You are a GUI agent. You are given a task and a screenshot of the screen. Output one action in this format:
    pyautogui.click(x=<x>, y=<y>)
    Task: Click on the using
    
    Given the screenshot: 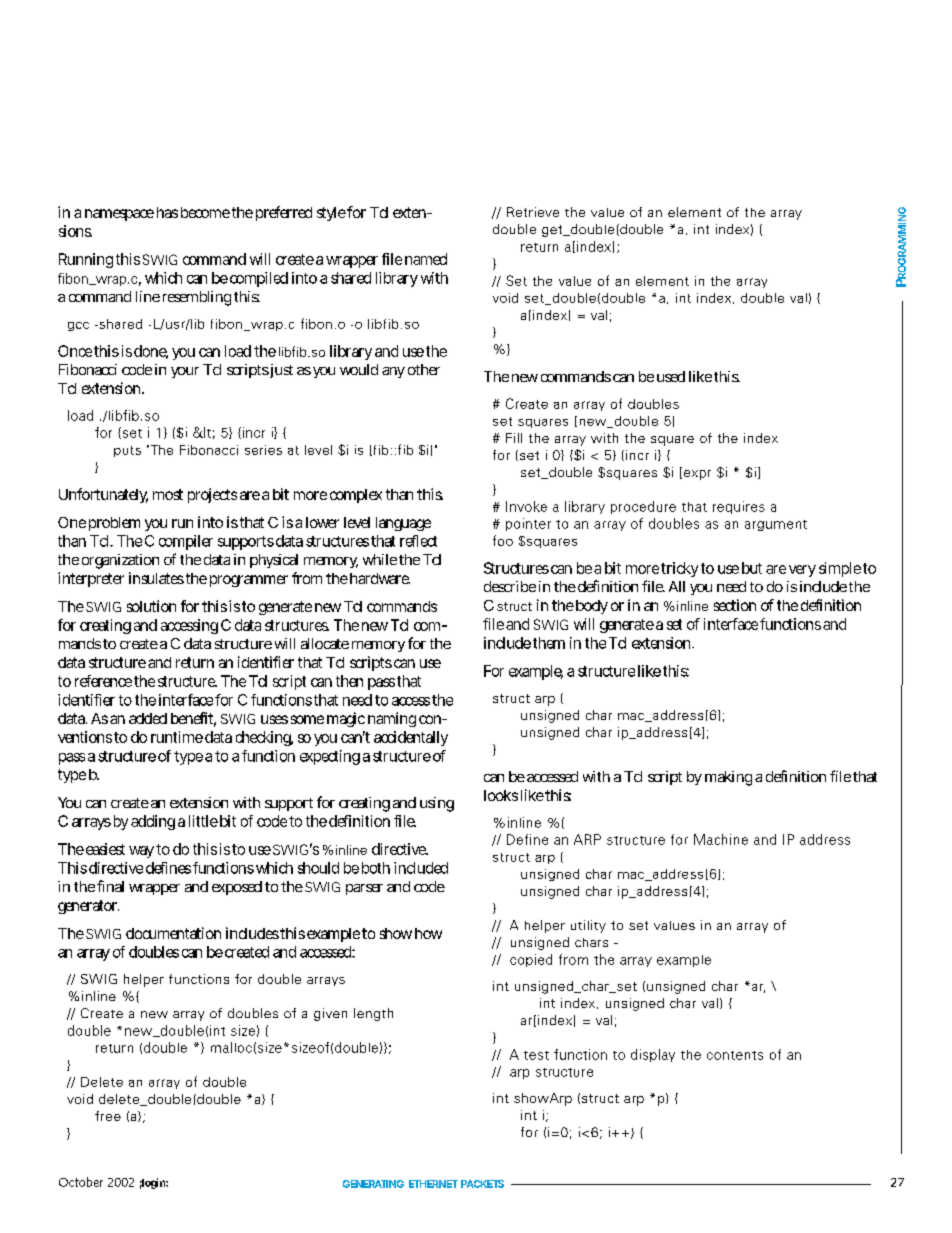 What is the action you would take?
    pyautogui.click(x=437, y=804)
